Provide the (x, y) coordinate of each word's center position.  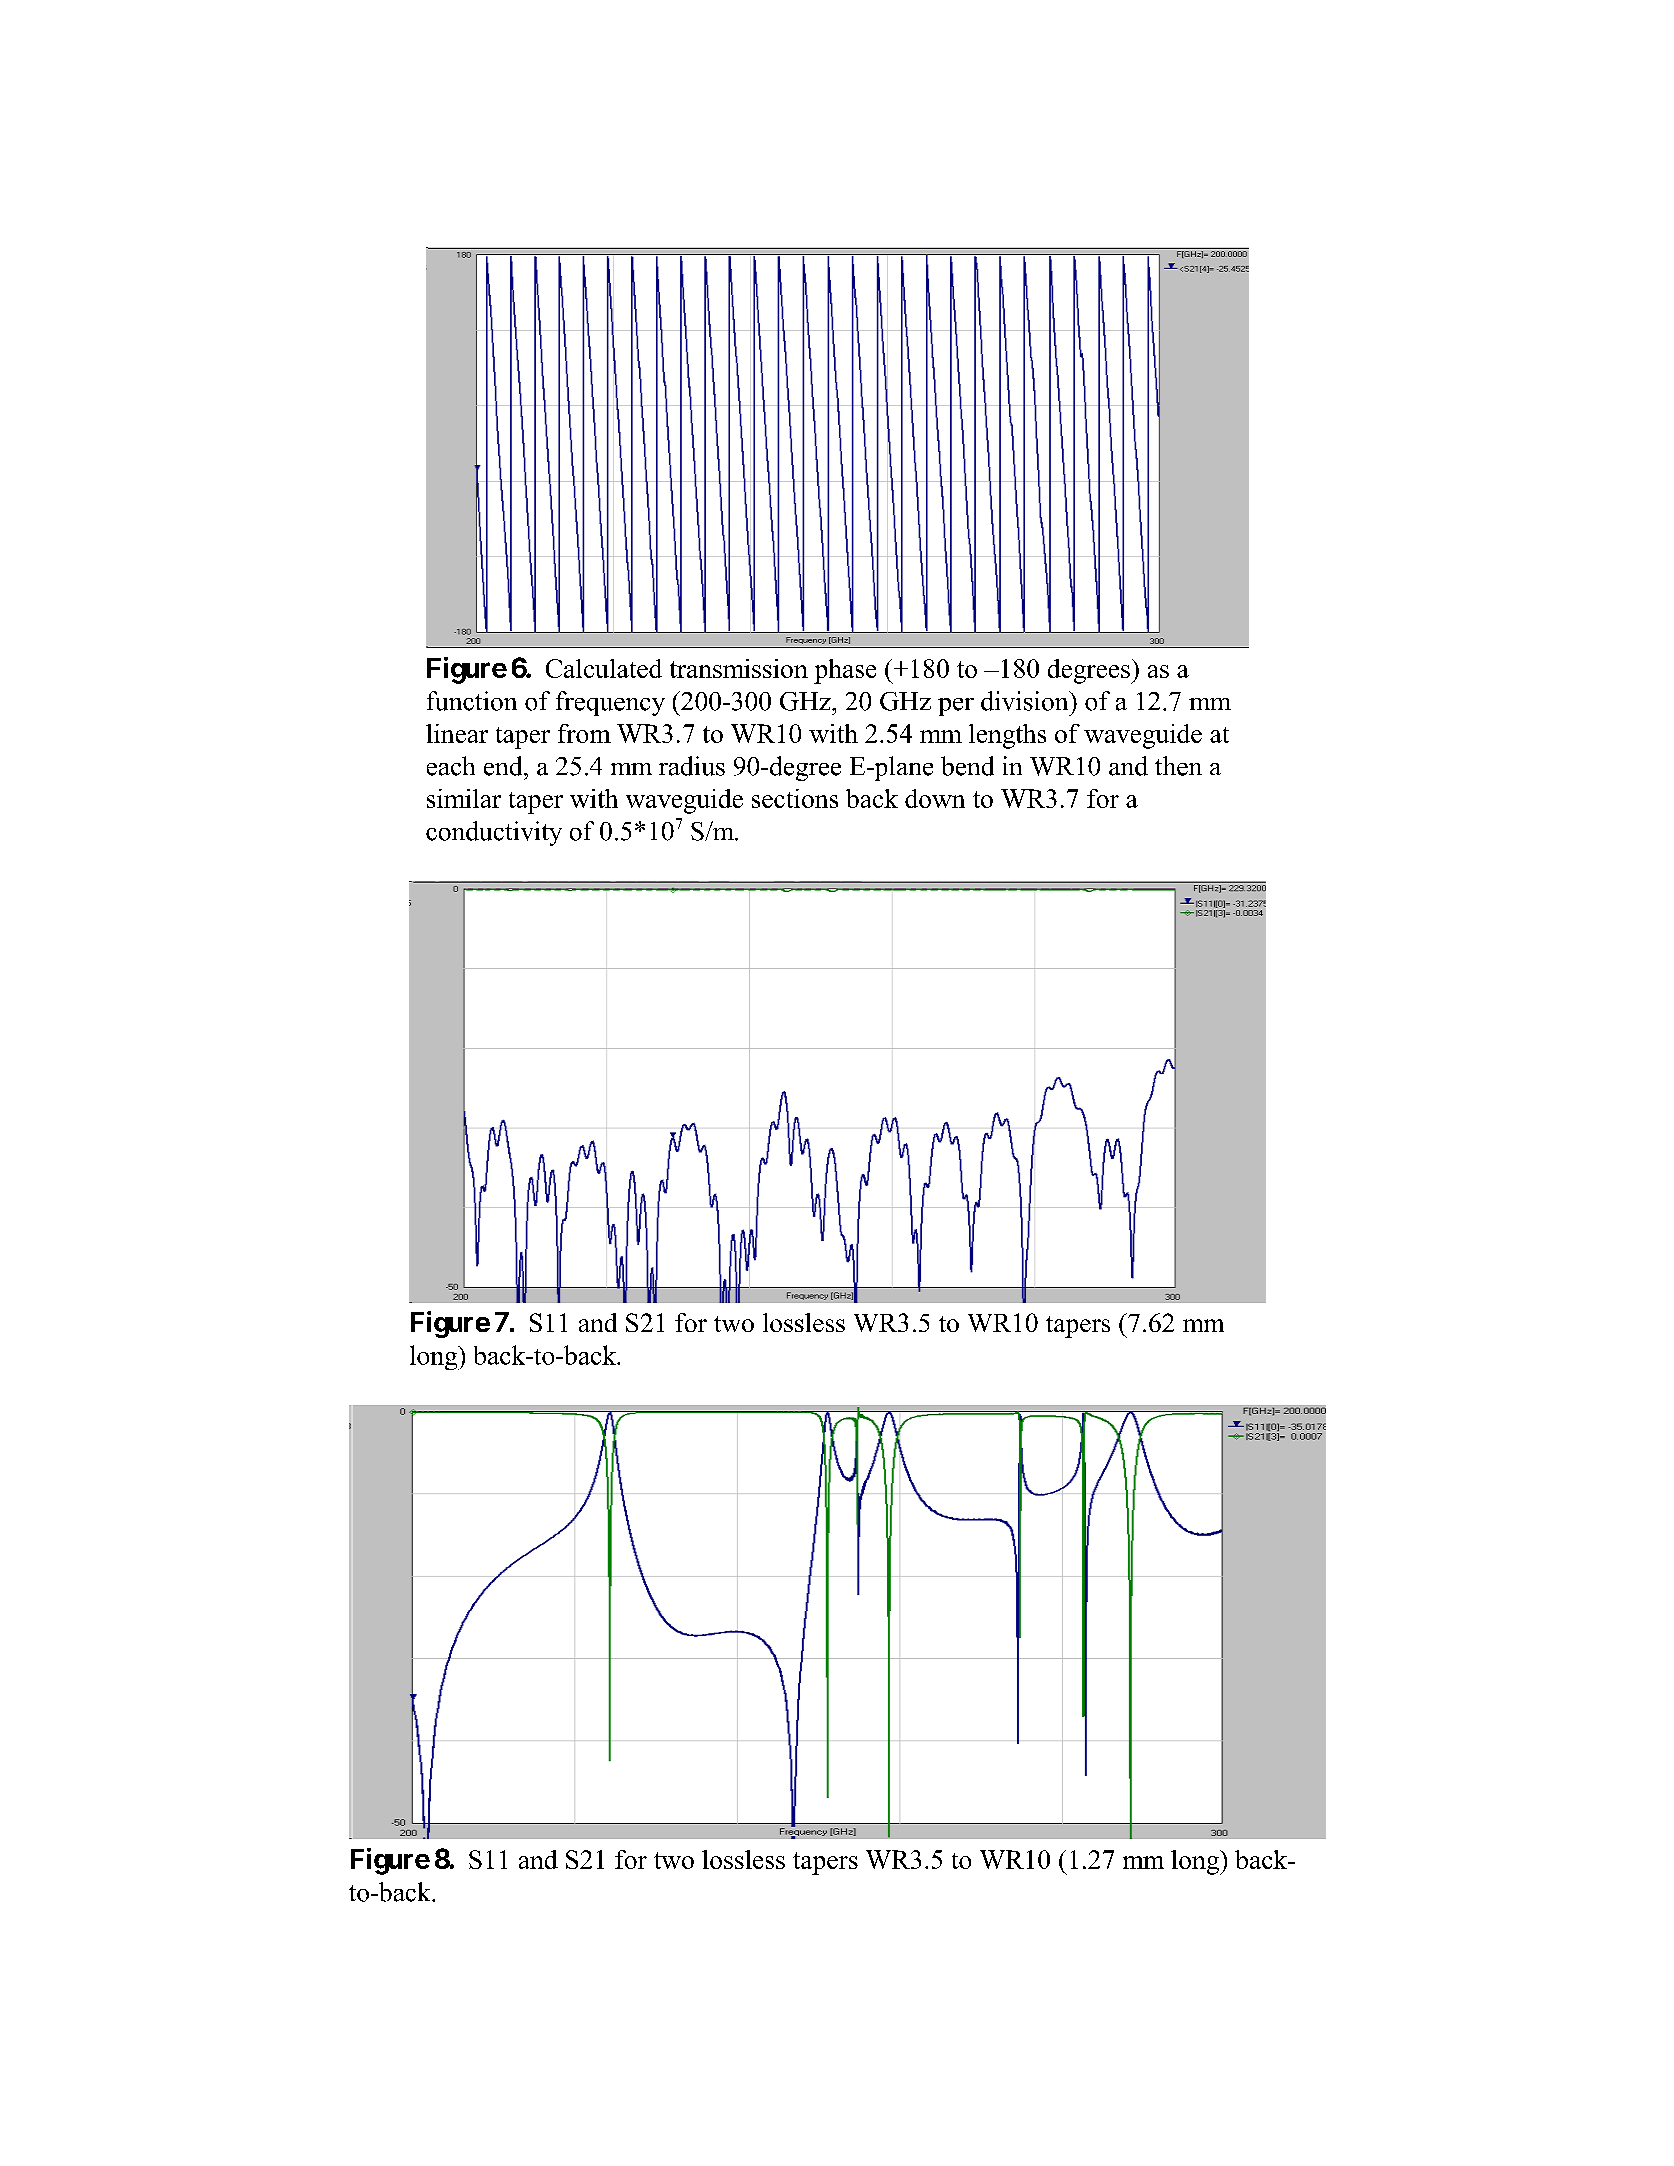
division (1026, 701)
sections (795, 798)
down (935, 798)
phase (845, 671)
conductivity (494, 833)
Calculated (604, 668)
